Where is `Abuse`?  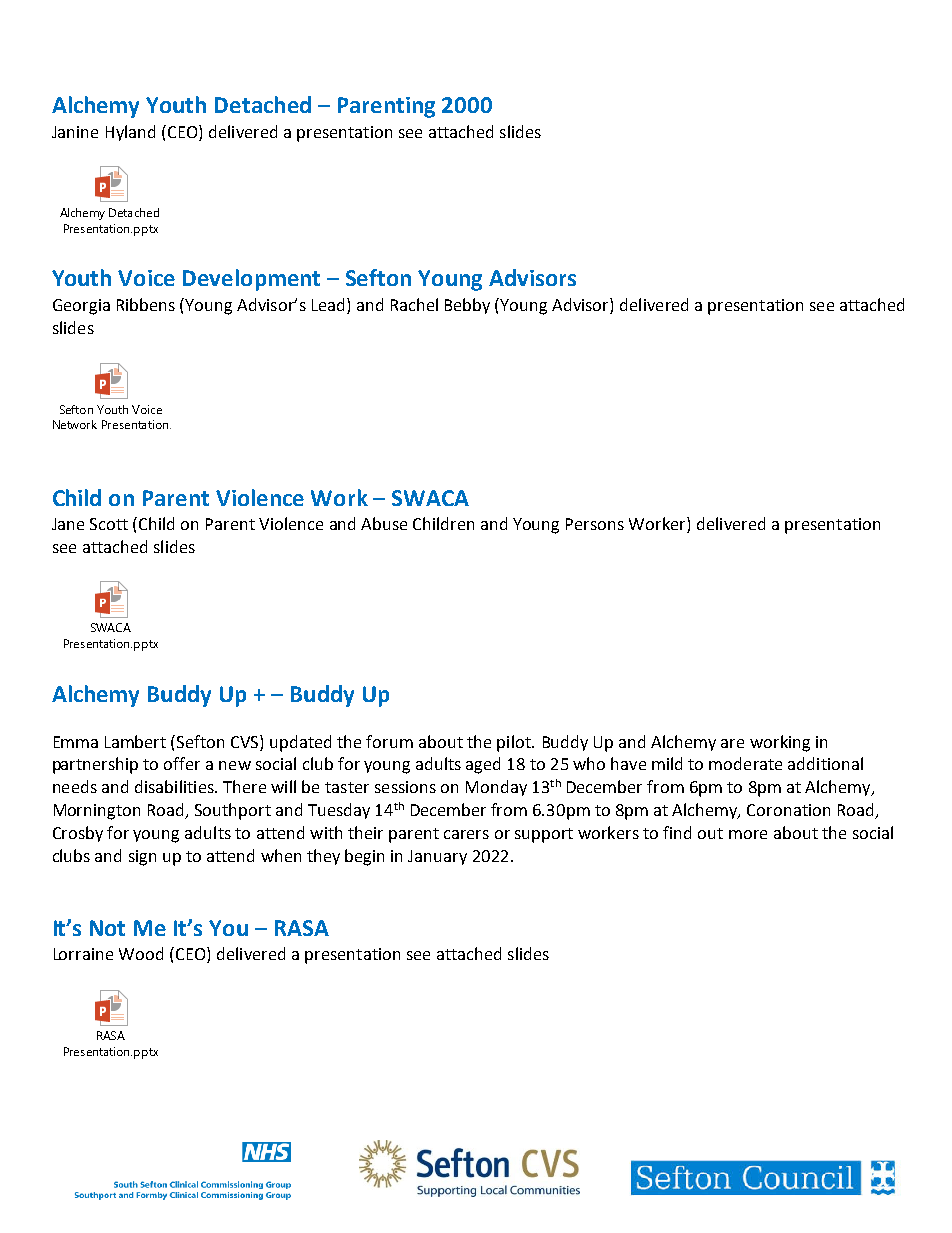
Abuse is located at coordinates (384, 523).
